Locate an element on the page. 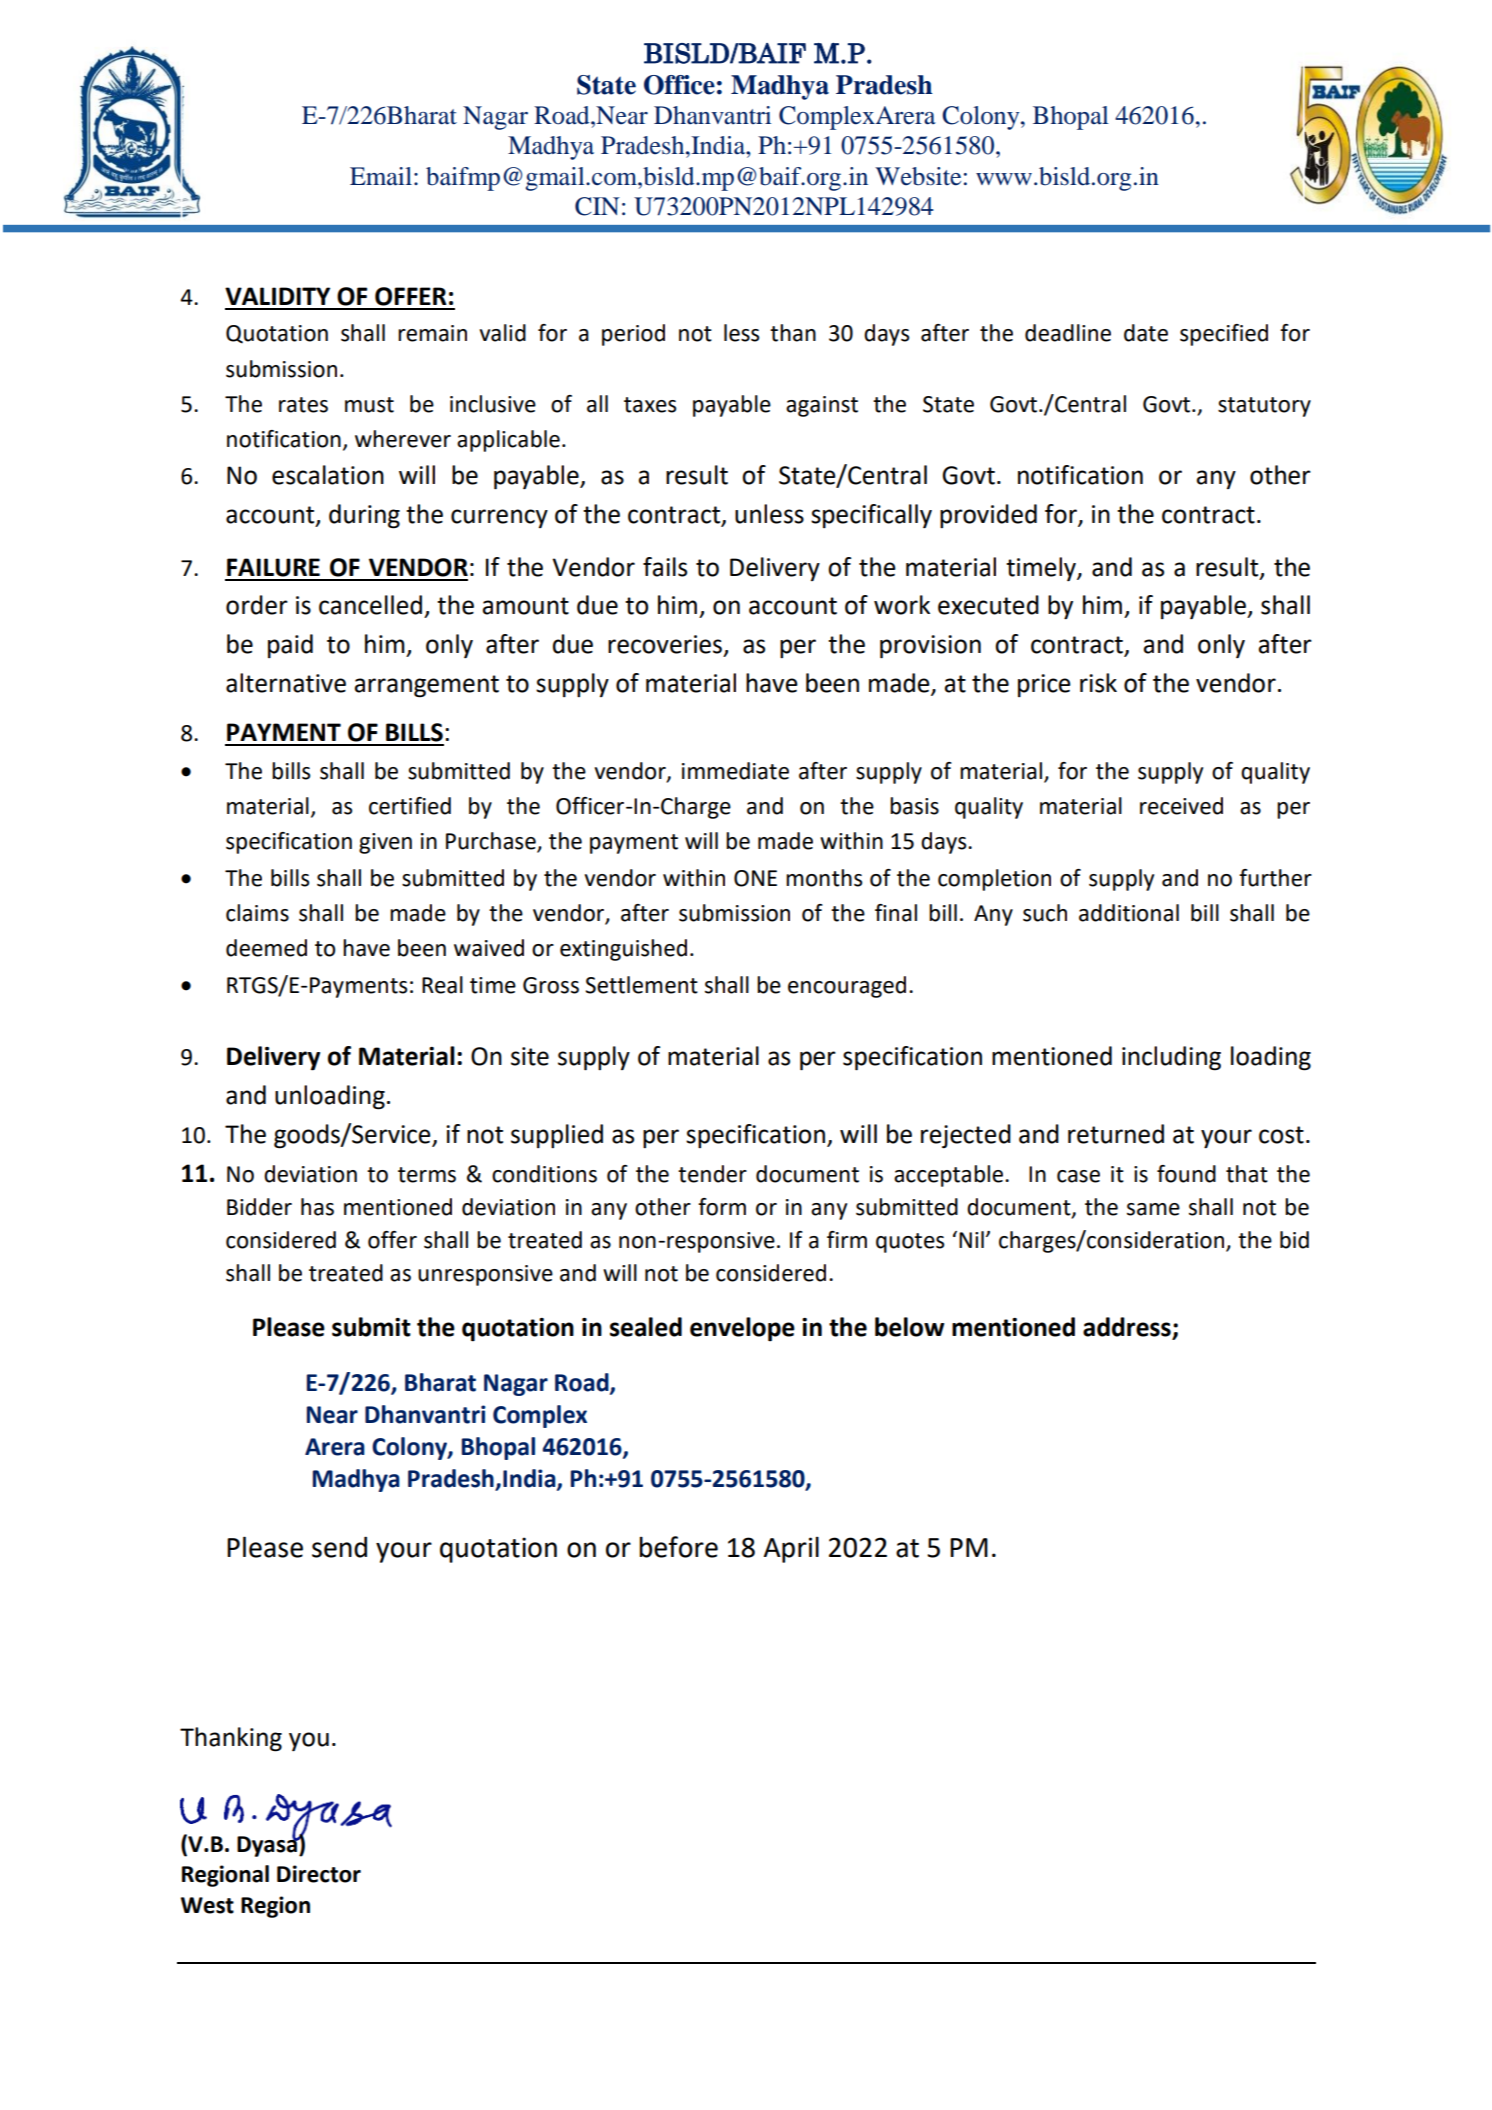 The image size is (1492, 2110). Email is located at coordinates (381, 176).
